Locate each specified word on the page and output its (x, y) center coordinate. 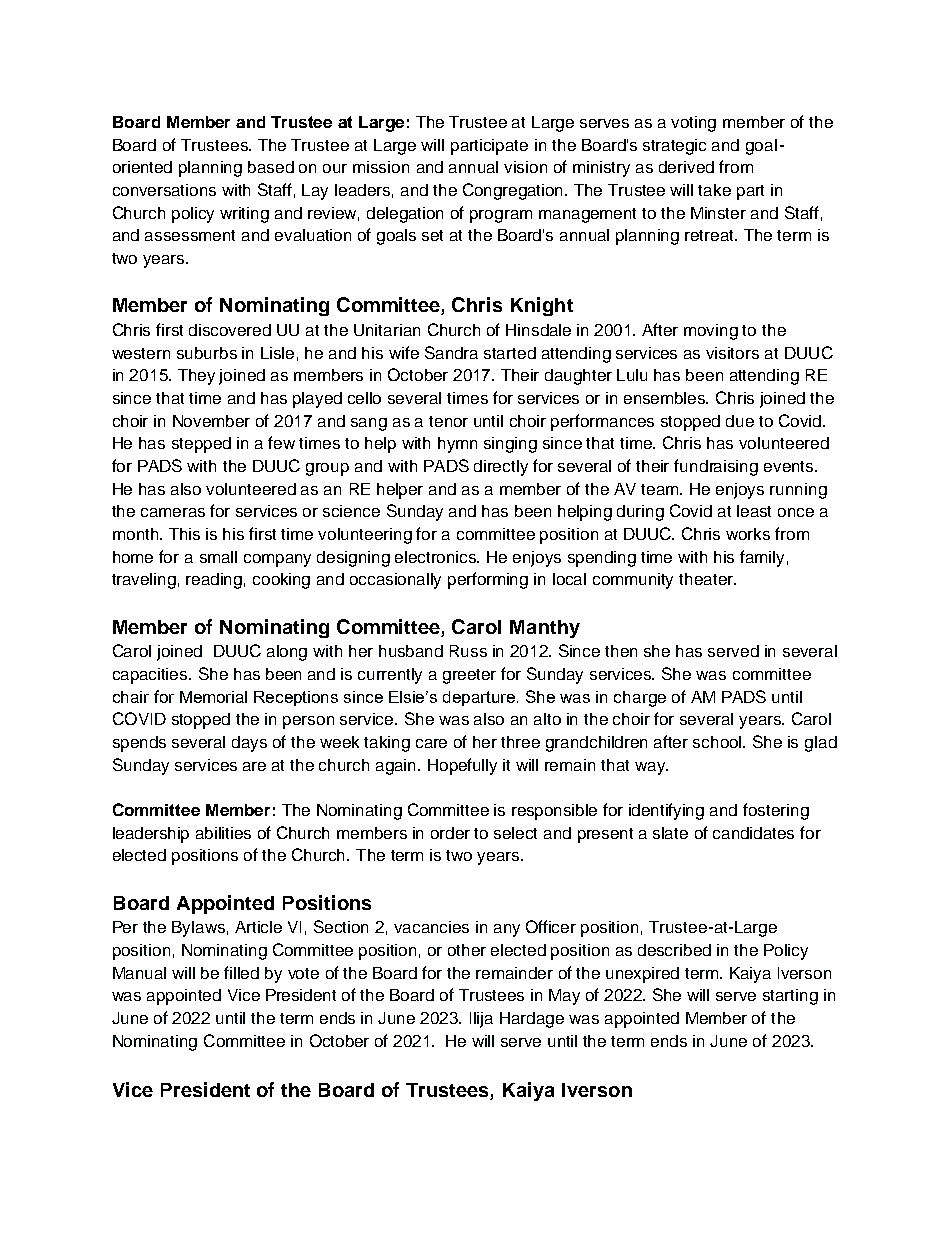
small (218, 557)
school (718, 742)
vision (525, 167)
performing (488, 580)
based (271, 167)
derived (686, 167)
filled (241, 972)
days (249, 744)
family (762, 558)
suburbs (207, 353)
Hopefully (462, 766)
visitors (732, 353)
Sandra (451, 352)
